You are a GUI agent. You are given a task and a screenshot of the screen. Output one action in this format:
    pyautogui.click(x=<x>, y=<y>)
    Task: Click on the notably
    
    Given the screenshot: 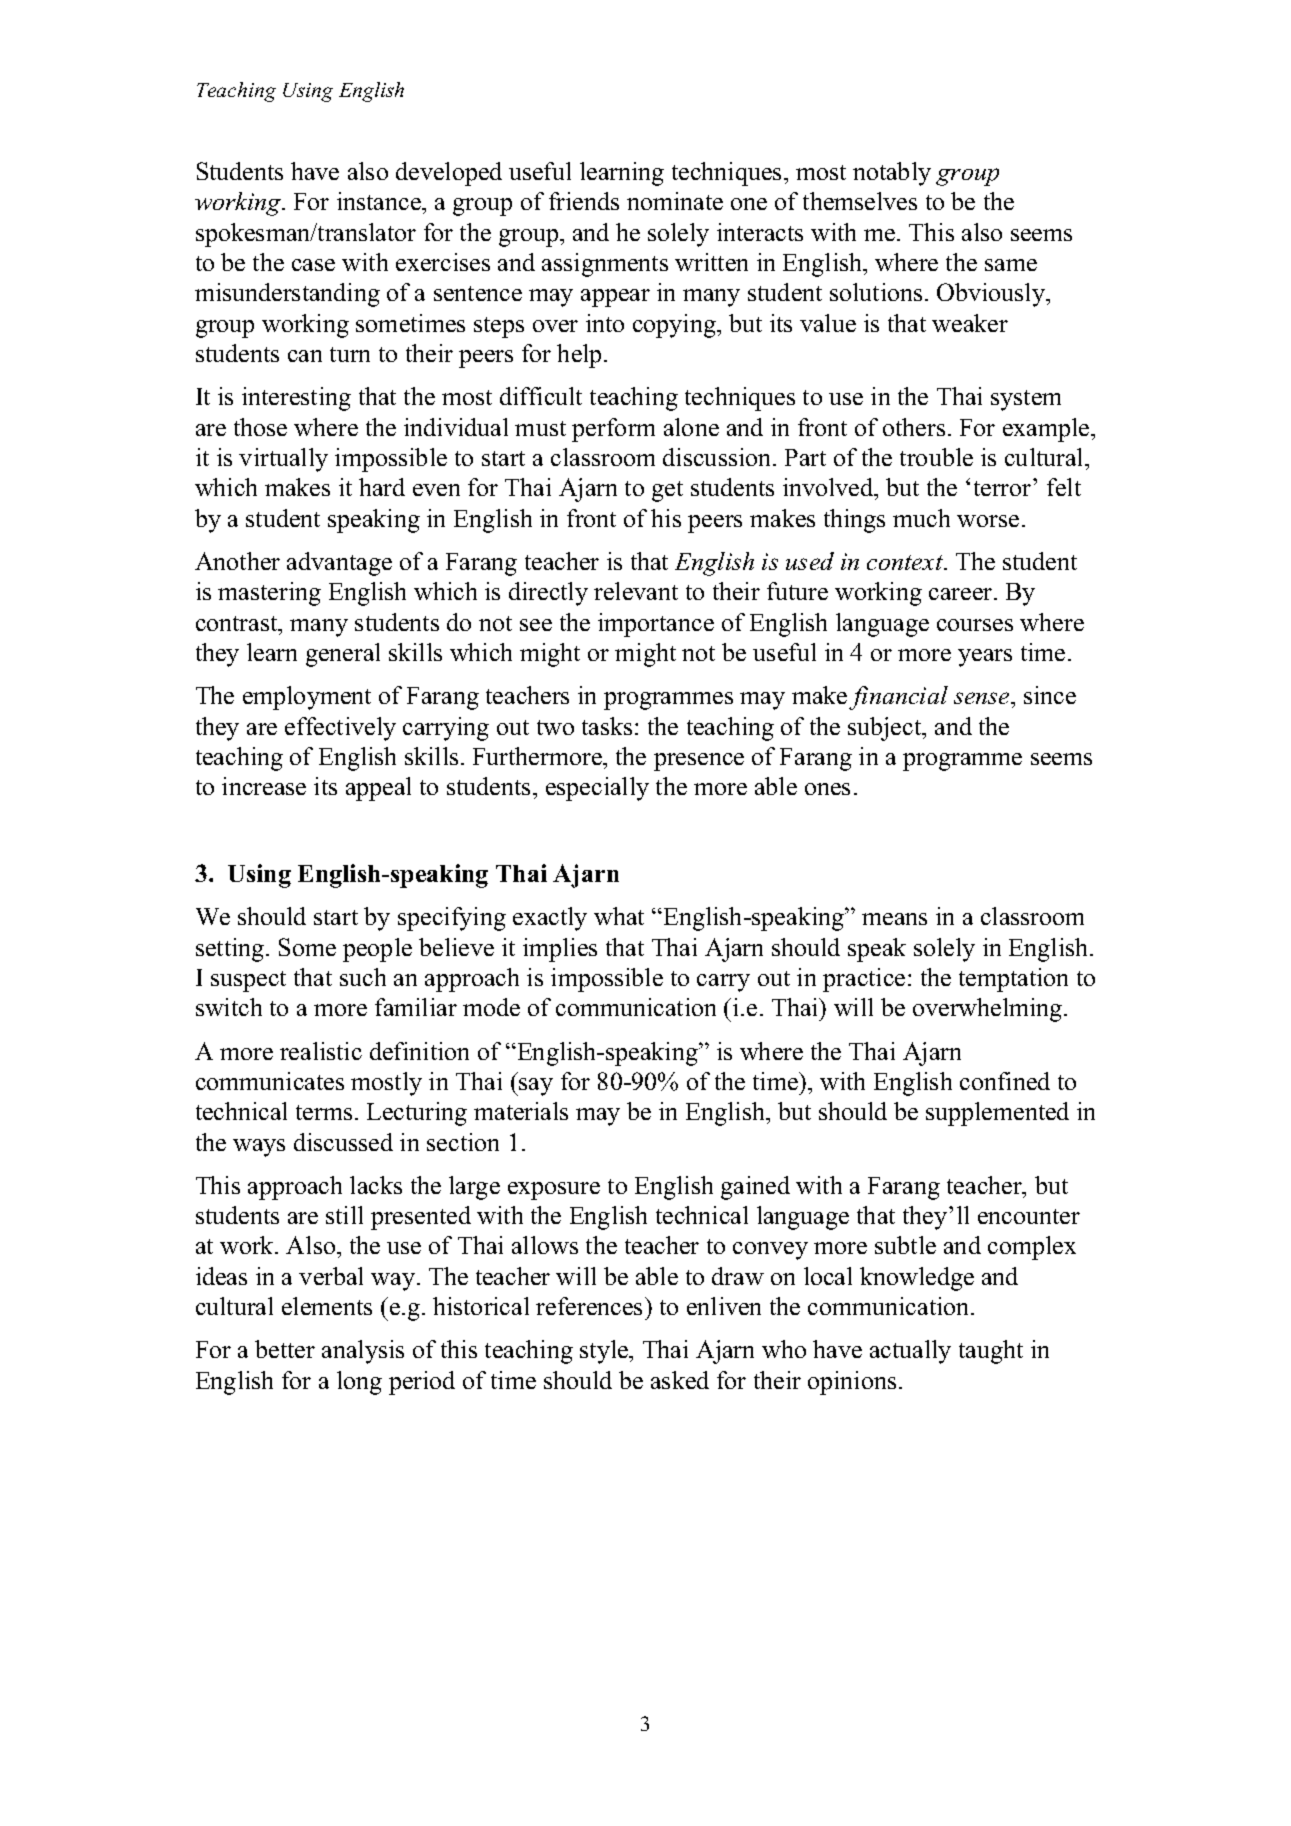 What is the action you would take?
    pyautogui.click(x=892, y=174)
